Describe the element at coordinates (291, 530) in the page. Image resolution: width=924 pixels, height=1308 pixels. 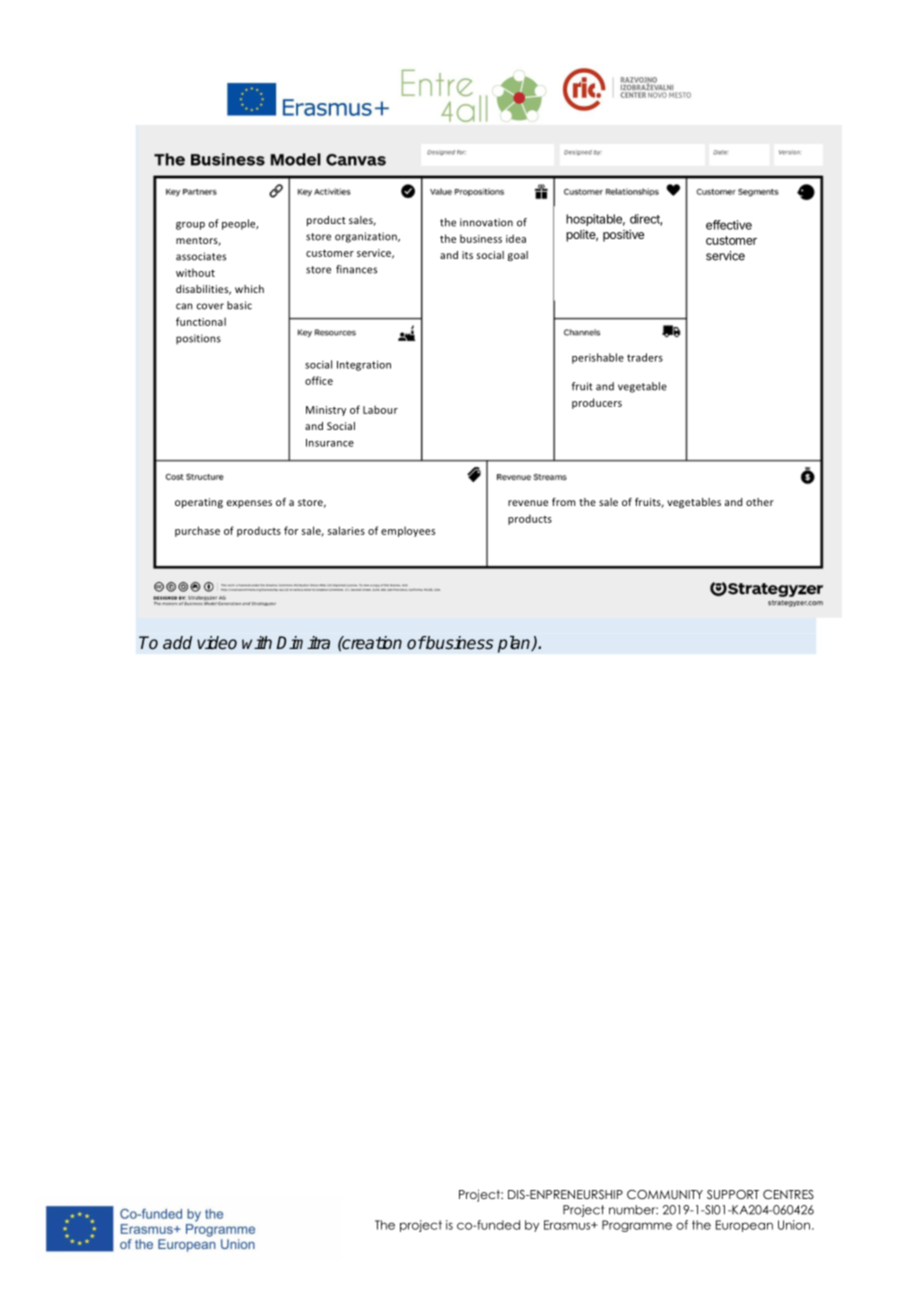
I see `for` at that location.
